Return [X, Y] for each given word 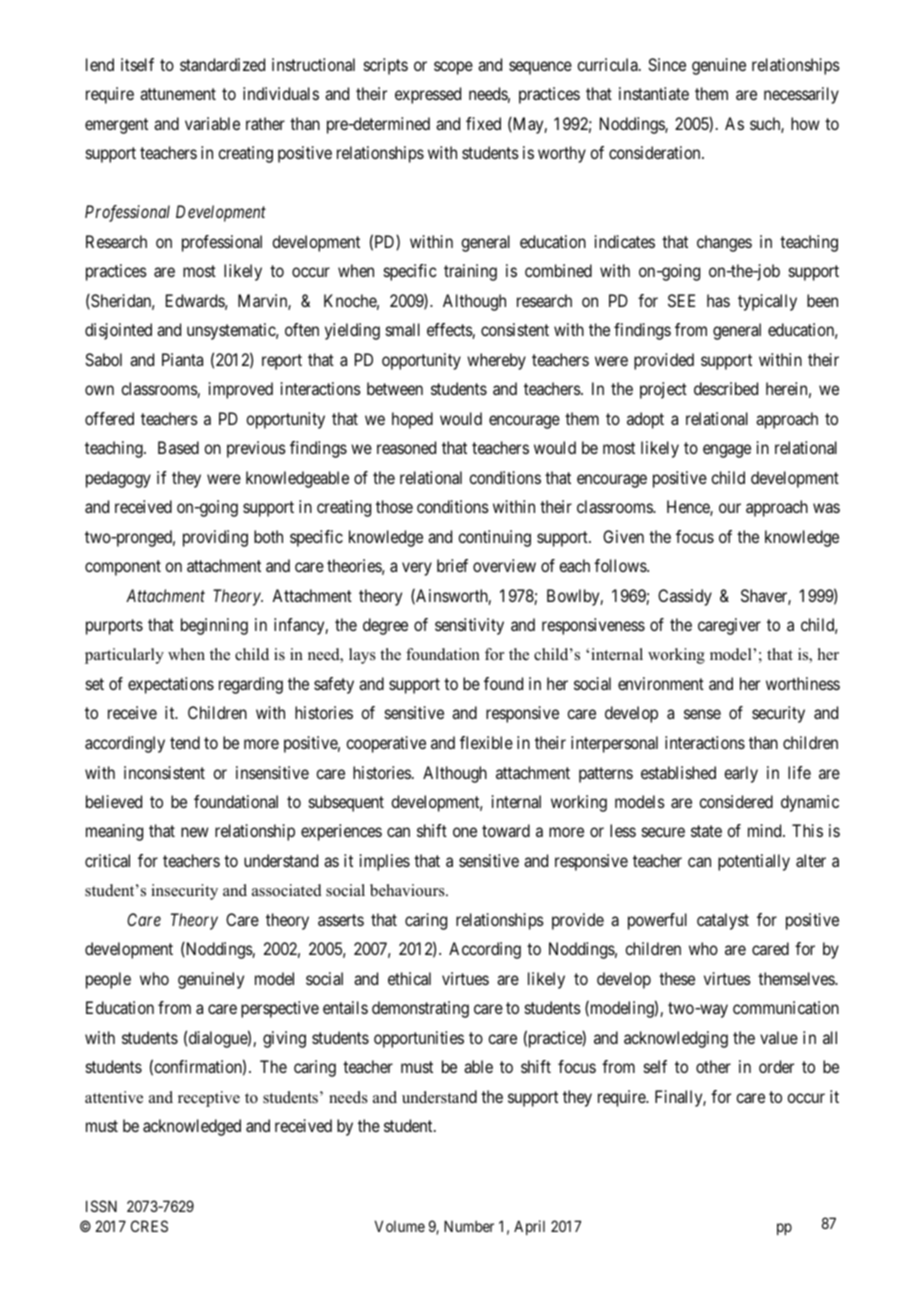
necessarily [801, 95]
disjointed [118, 331]
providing [215, 538]
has [718, 300]
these [677, 978]
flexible [486, 742]
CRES [149, 1226]
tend [185, 742]
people [108, 980]
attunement [178, 94]
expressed [428, 95]
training [470, 272]
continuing [494, 538]
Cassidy [685, 597]
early [741, 774]
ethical [409, 978]
